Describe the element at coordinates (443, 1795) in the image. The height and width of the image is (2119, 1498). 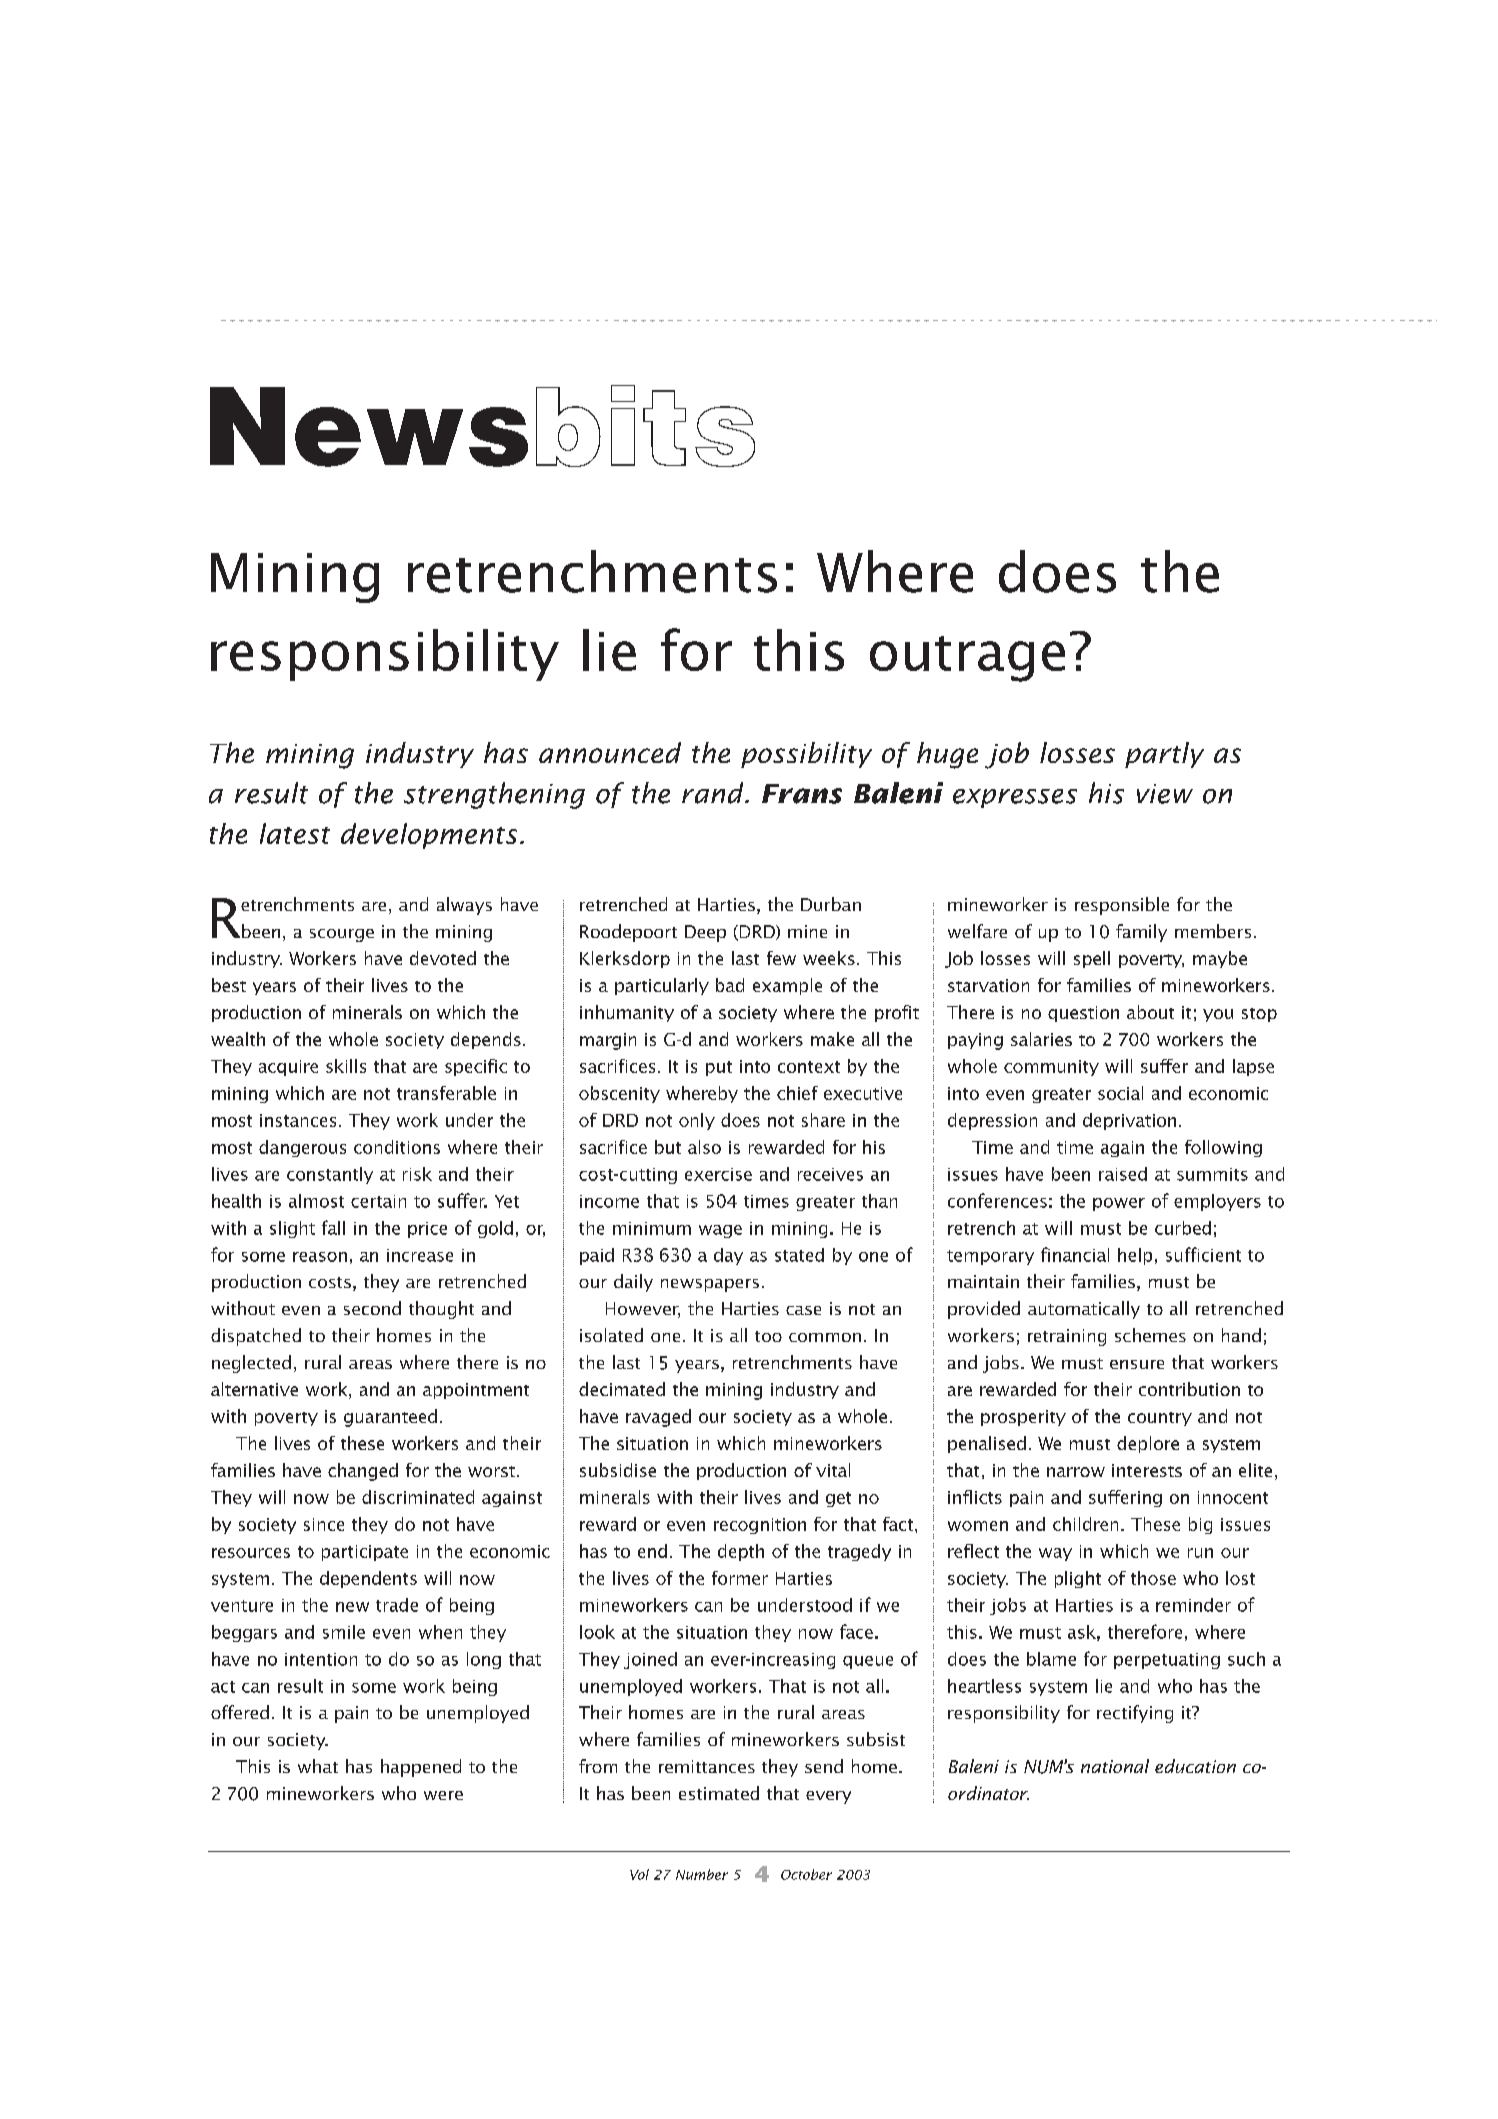
I see `were` at that location.
